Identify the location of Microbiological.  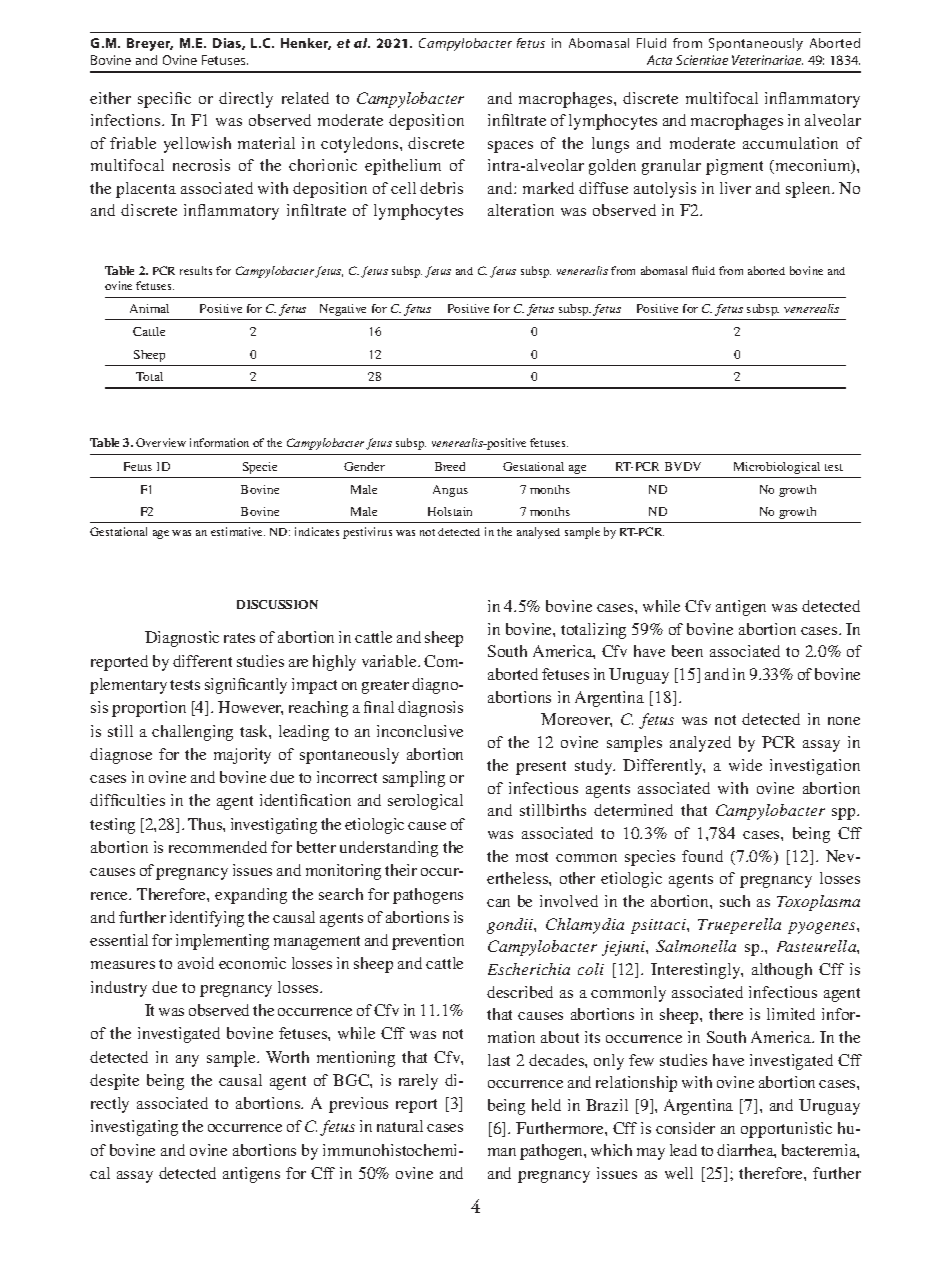
(777, 468).
